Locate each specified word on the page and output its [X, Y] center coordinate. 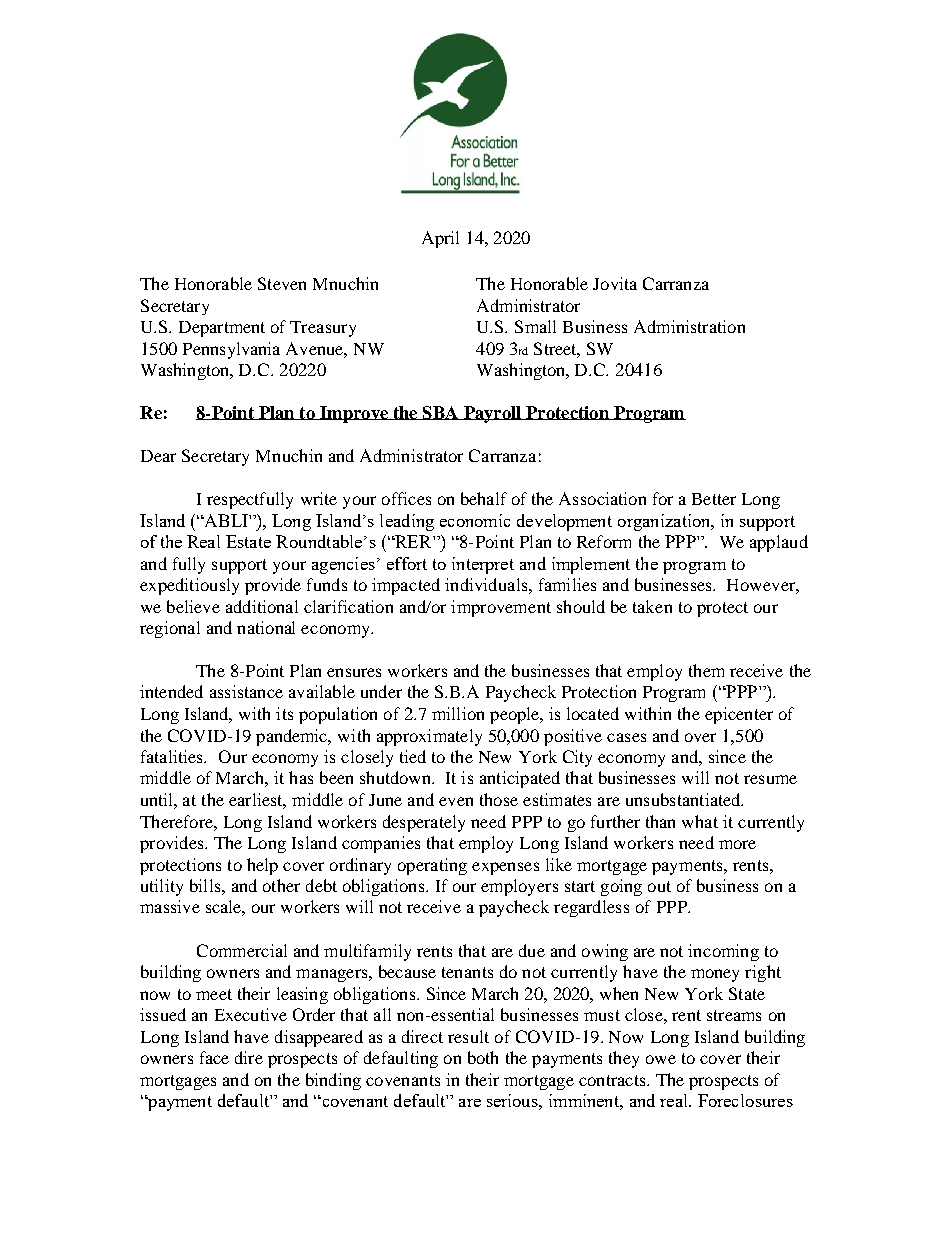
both [483, 1057]
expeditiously [189, 586]
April [440, 239]
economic [475, 520]
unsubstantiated [684, 799]
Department [222, 329]
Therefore [177, 821]
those [499, 799]
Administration [689, 326]
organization [665, 522]
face [214, 1057]
